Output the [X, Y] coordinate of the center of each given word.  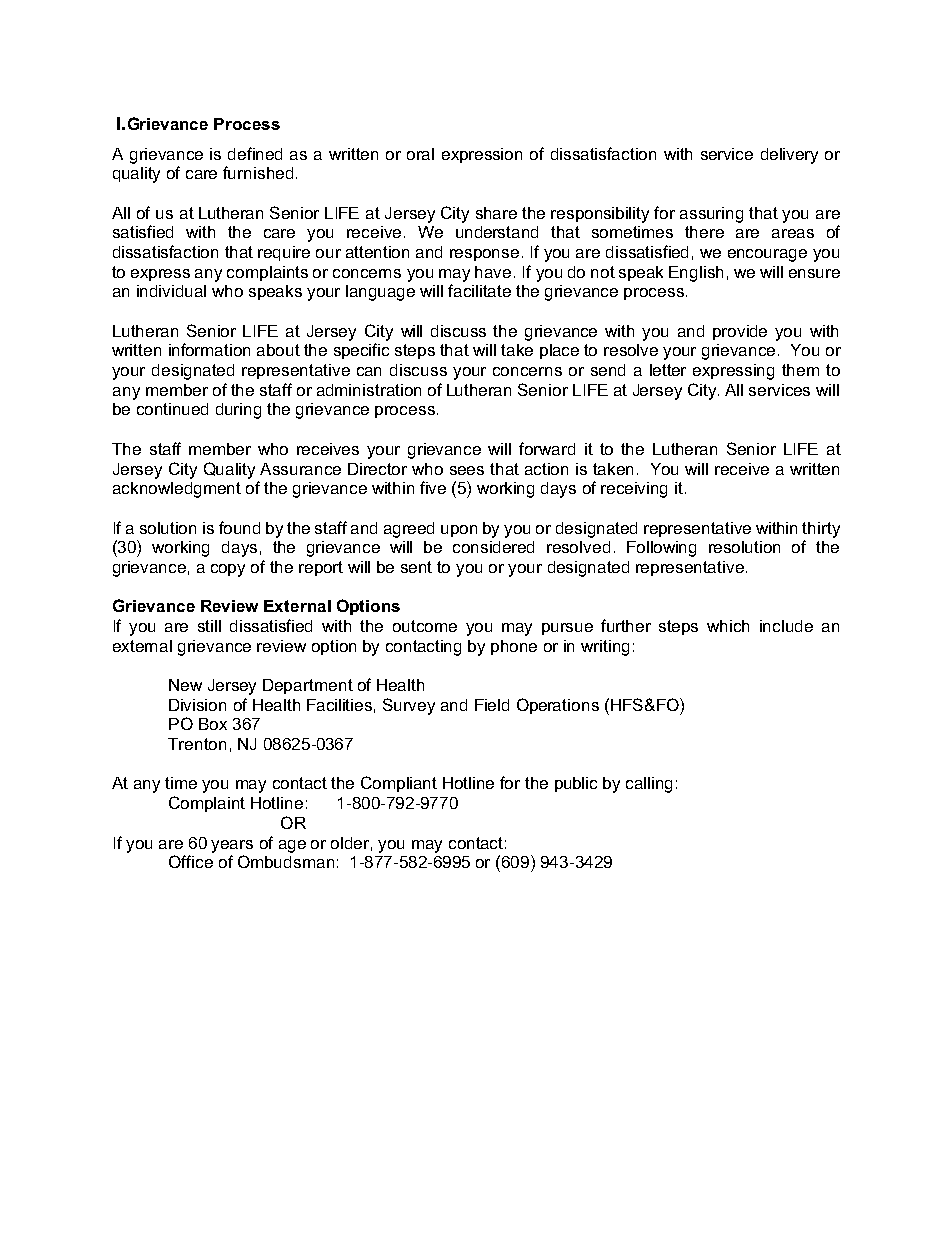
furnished [258, 172]
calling [649, 785]
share [496, 213]
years [232, 846]
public [576, 784]
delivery [789, 156]
